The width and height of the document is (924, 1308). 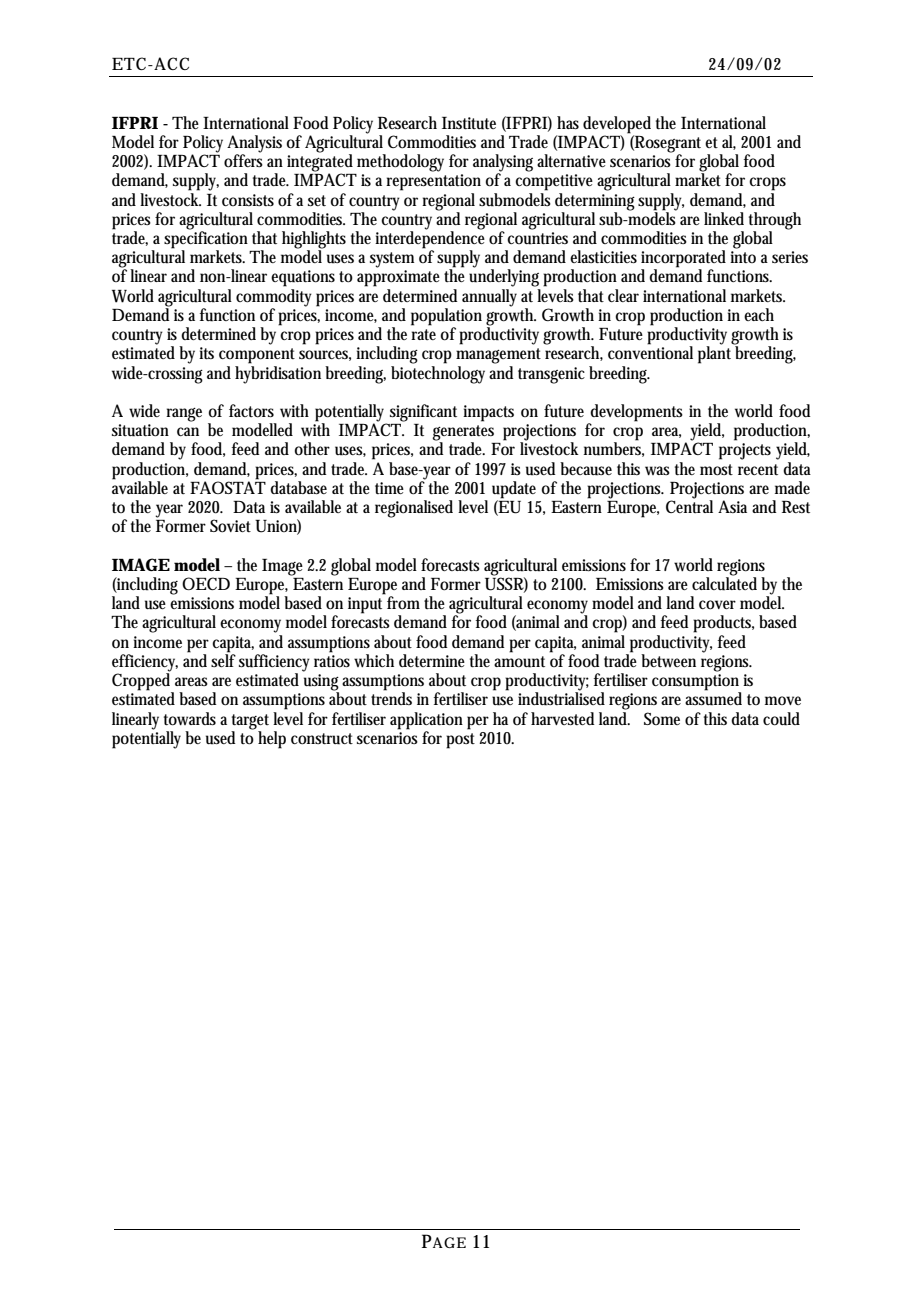 I want to click on Analysis, so click(x=254, y=145).
